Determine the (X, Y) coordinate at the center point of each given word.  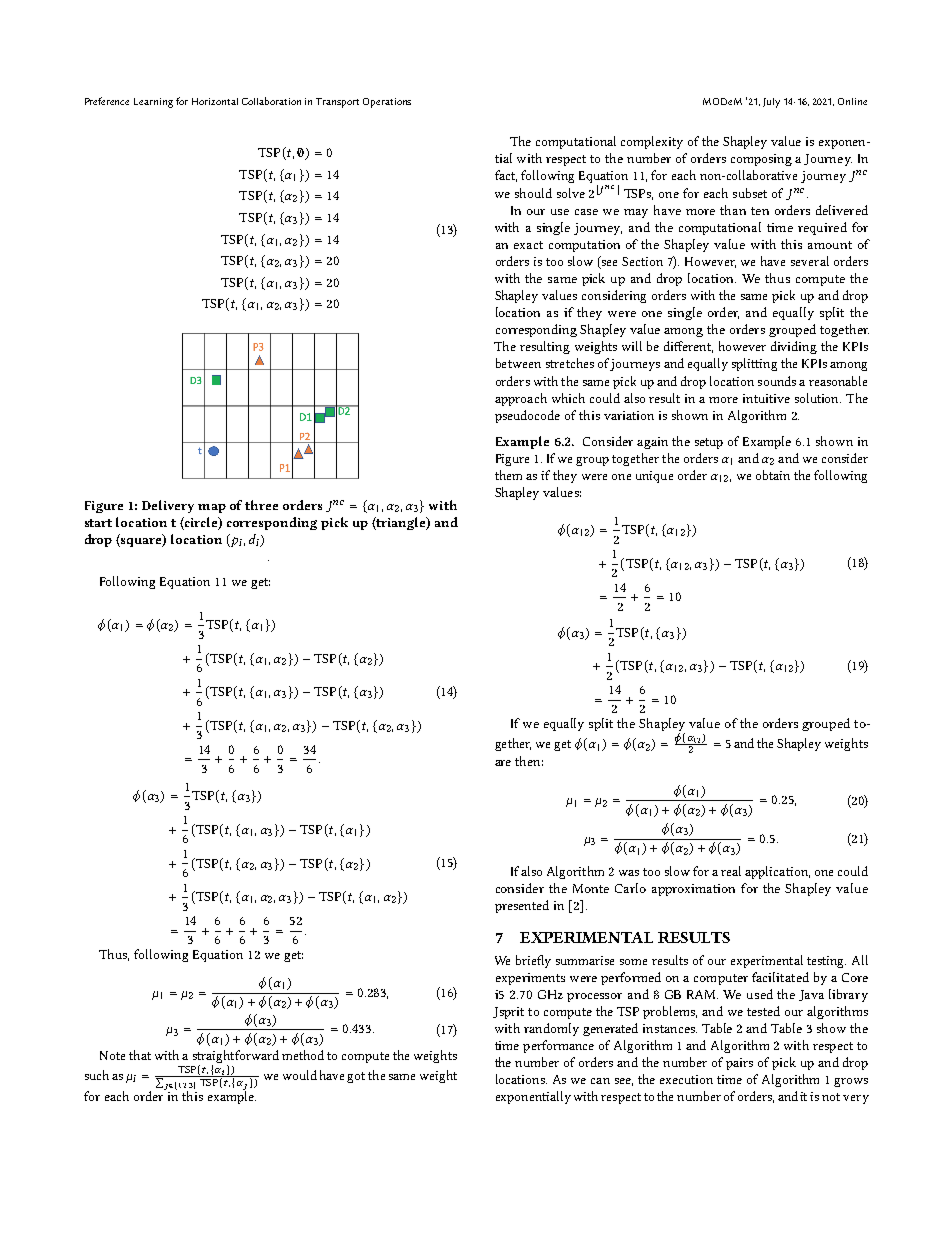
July (771, 103)
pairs (739, 1064)
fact (506, 176)
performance (558, 1046)
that (140, 1055)
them (508, 475)
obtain (773, 475)
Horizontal (215, 101)
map (212, 508)
